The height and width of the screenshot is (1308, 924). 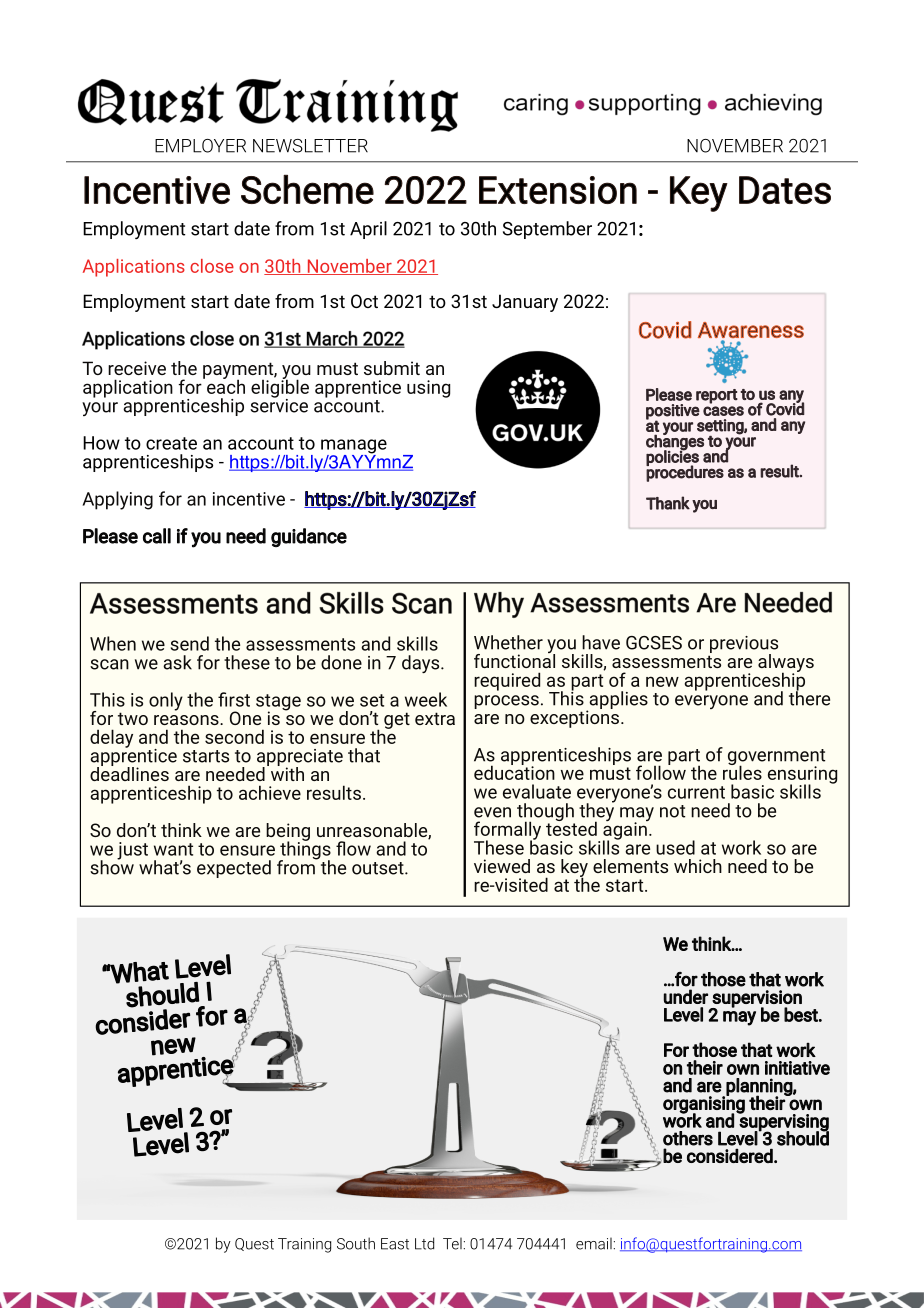 I want to click on others, so click(x=688, y=1138).
